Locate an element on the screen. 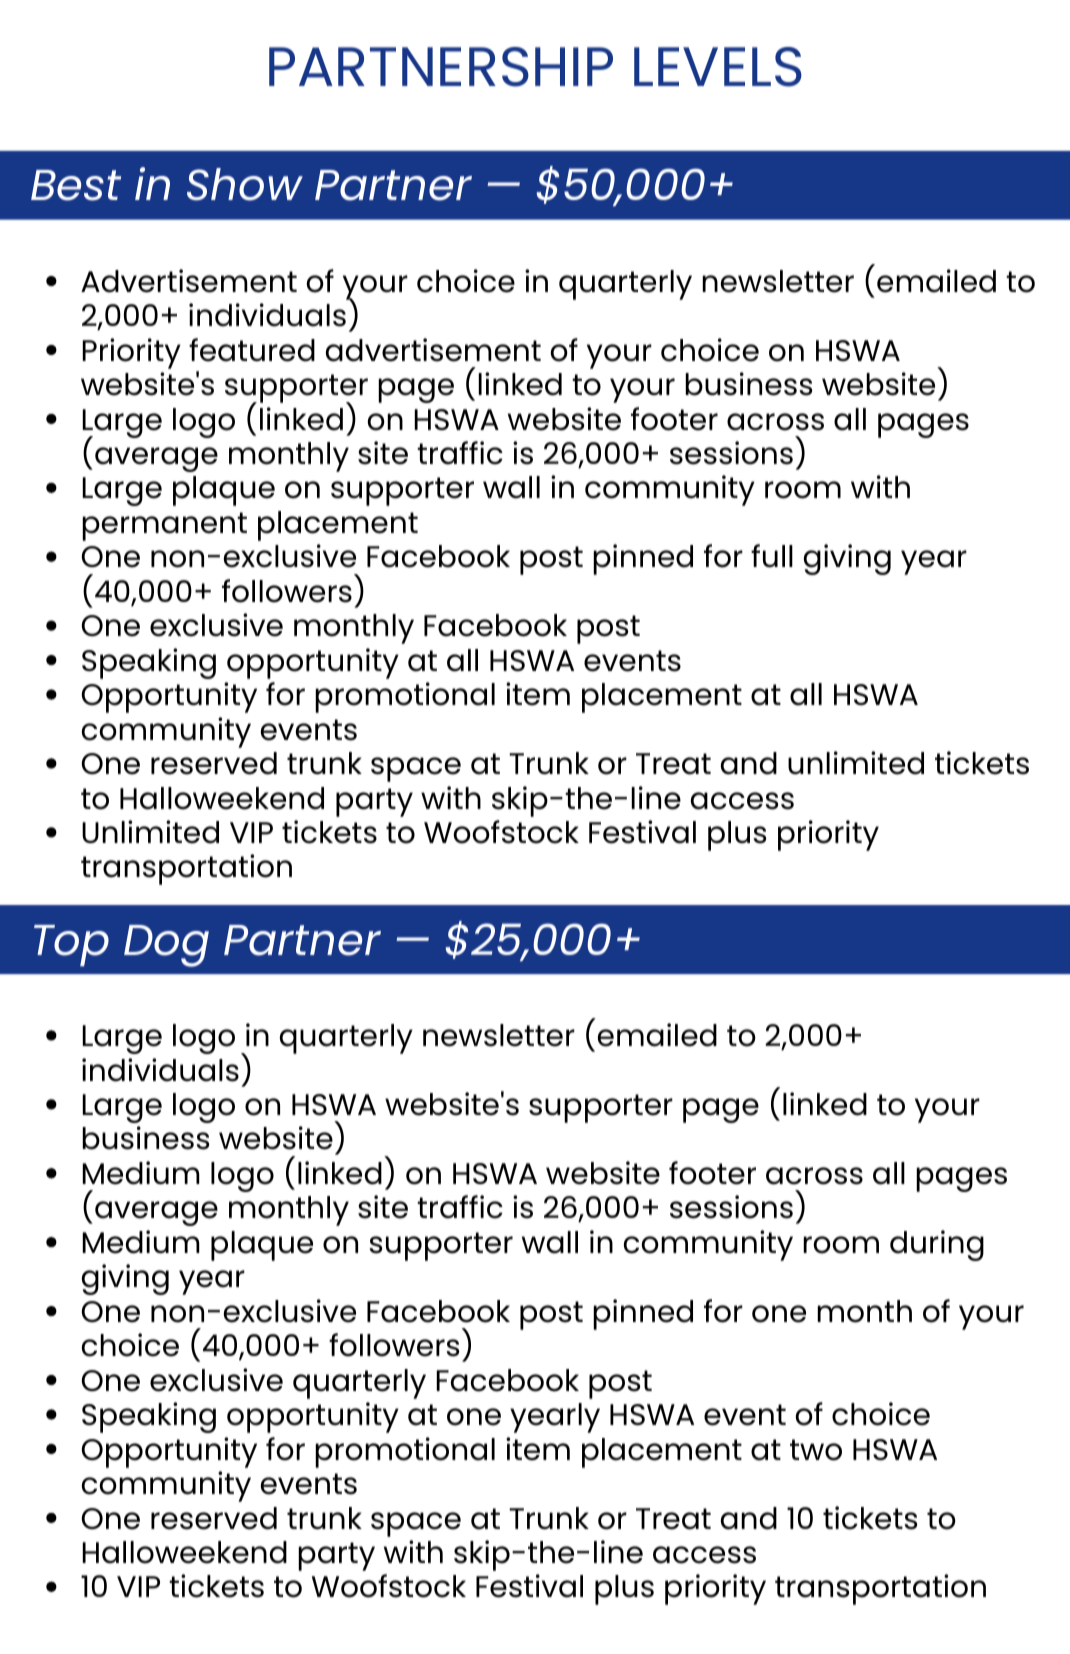  Dog is located at coordinates (166, 946).
